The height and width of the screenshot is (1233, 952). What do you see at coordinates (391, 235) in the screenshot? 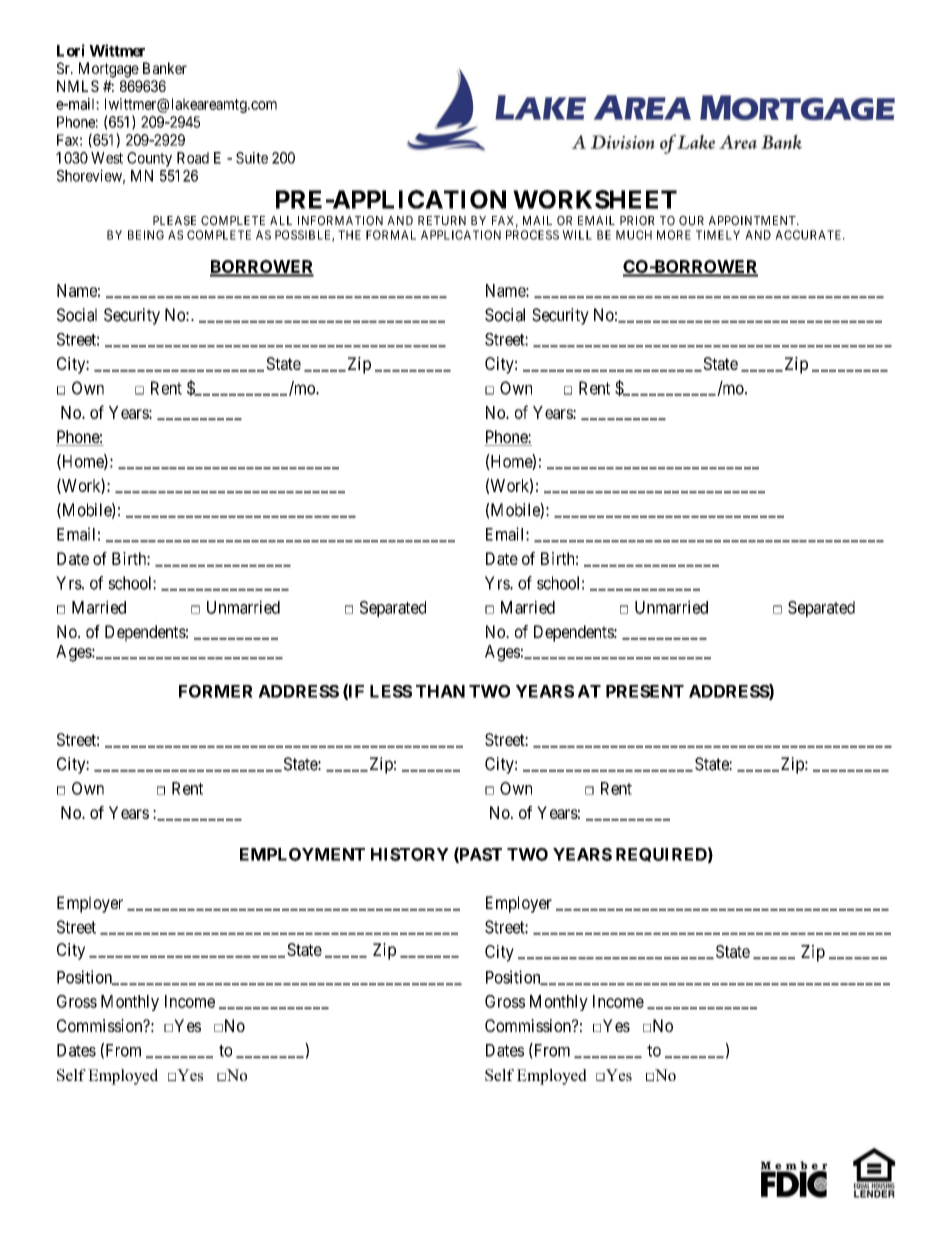
I see `FORMAL` at bounding box center [391, 235].
